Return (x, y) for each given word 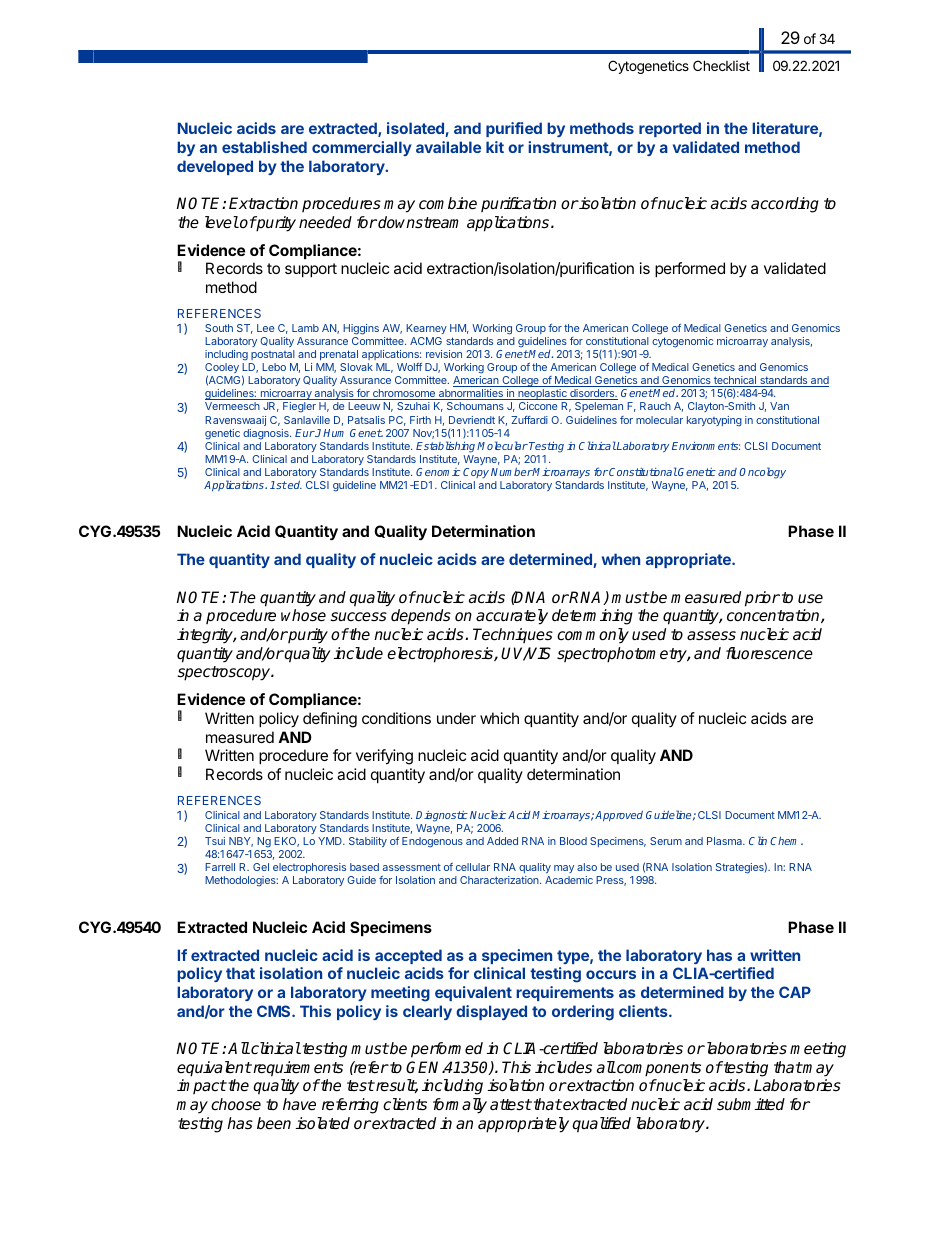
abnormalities (471, 394)
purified (514, 129)
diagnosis (267, 434)
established (264, 147)
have (299, 1104)
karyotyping (714, 421)
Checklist (721, 65)
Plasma (726, 841)
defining (330, 720)
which (499, 718)
